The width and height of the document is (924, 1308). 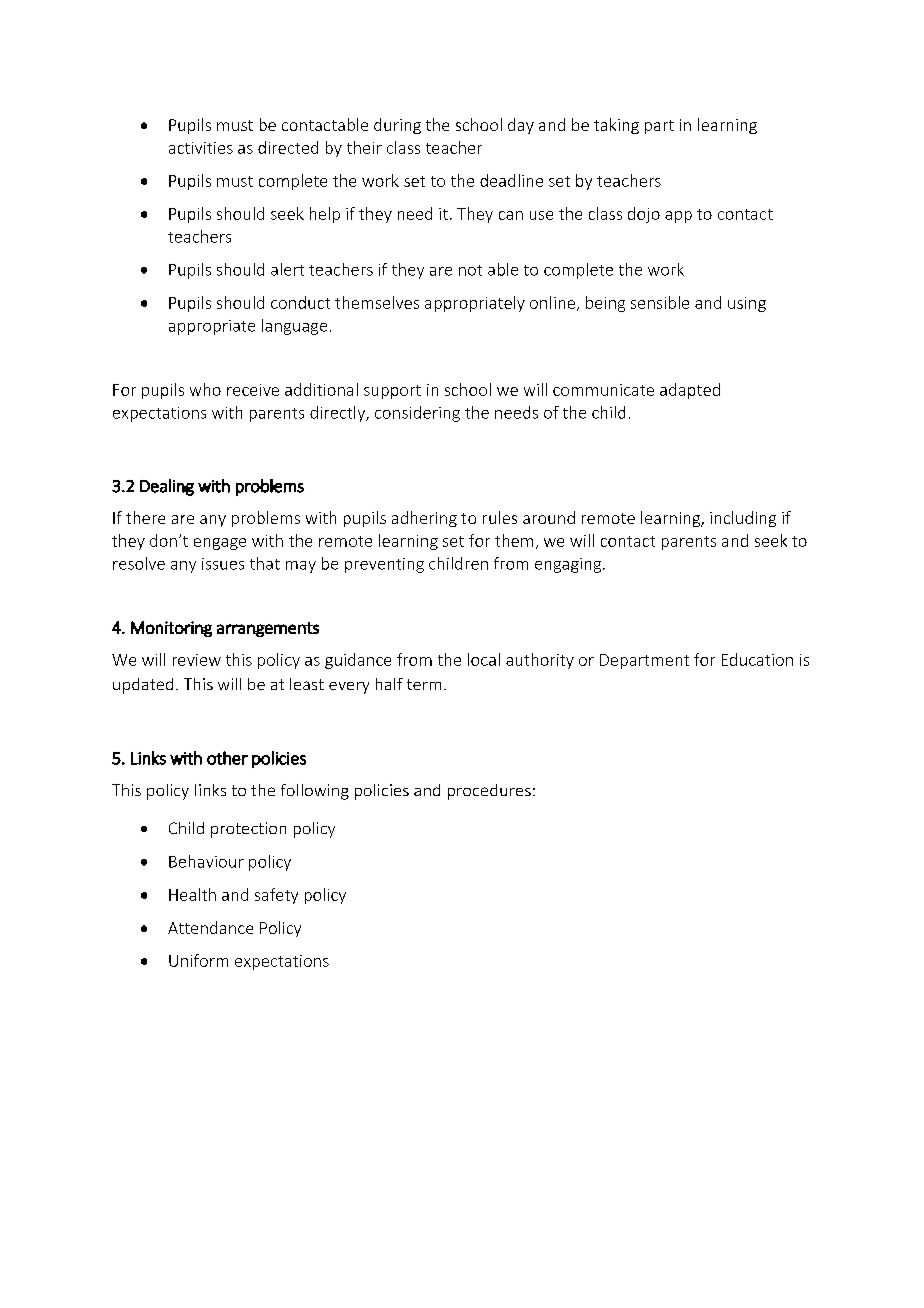 I want to click on who, so click(x=205, y=389).
